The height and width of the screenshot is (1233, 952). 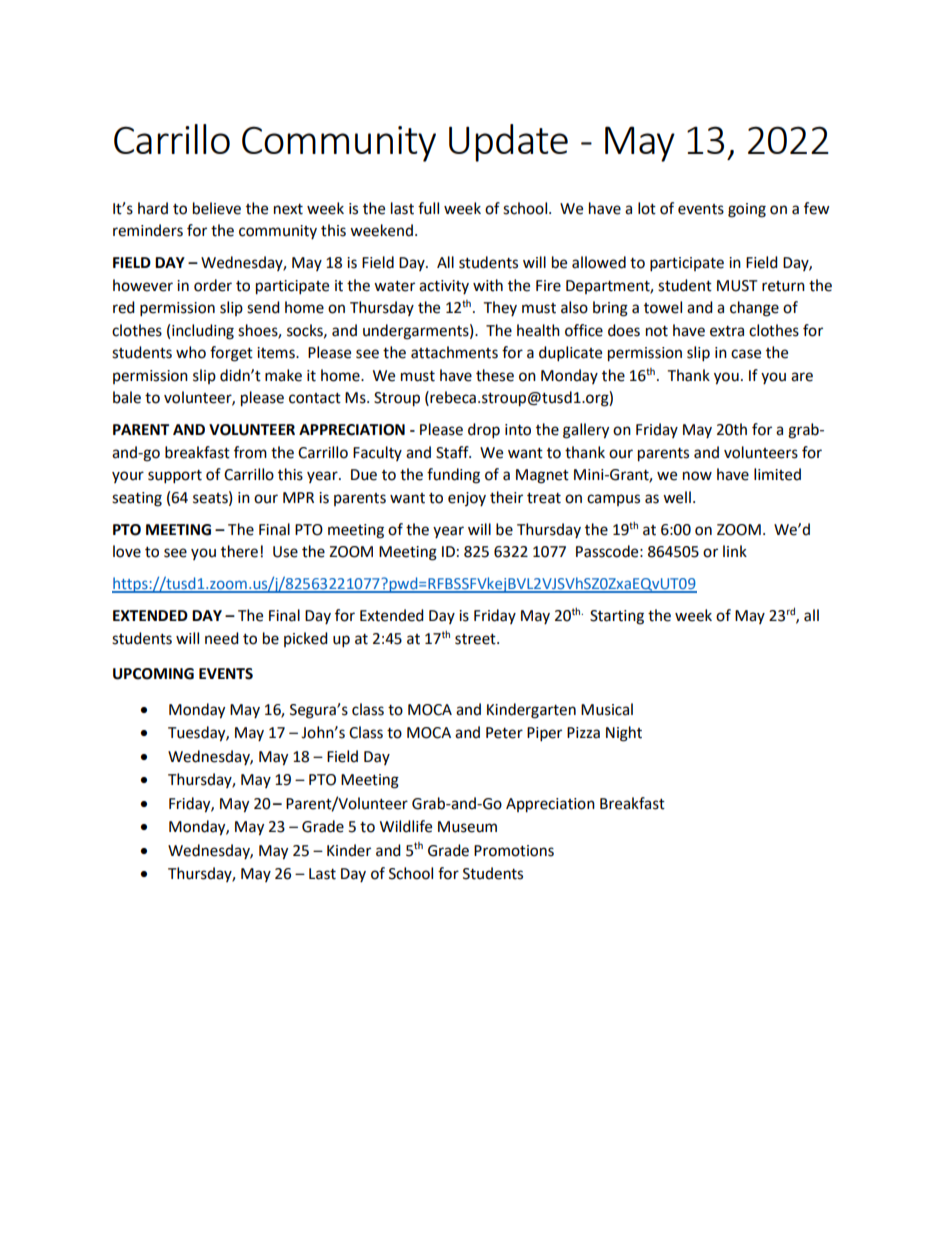 What do you see at coordinates (175, 477) in the screenshot?
I see `support` at bounding box center [175, 477].
